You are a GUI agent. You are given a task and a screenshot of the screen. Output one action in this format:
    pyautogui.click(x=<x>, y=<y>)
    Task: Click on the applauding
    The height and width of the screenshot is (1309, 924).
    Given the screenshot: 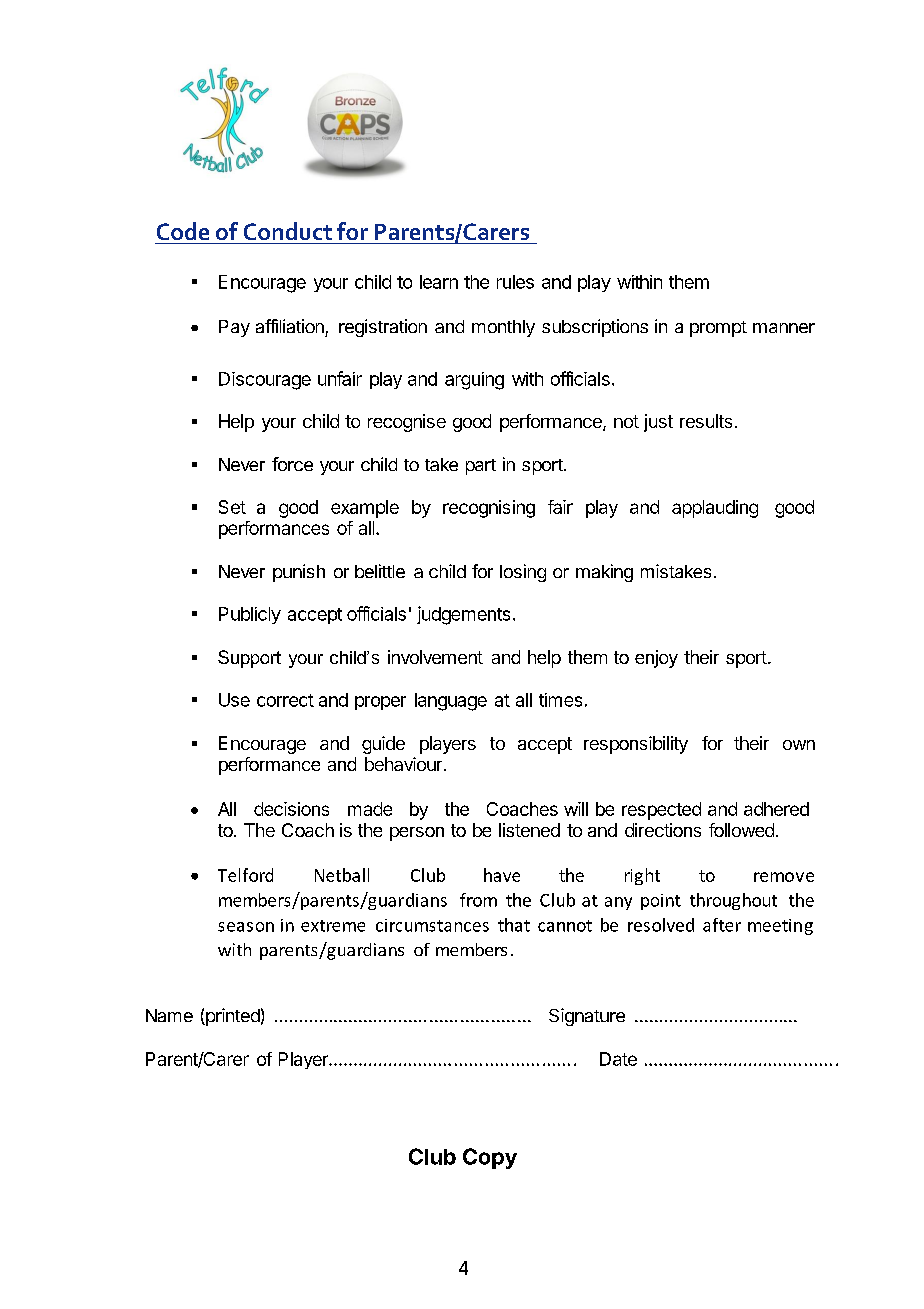 What is the action you would take?
    pyautogui.click(x=715, y=509)
